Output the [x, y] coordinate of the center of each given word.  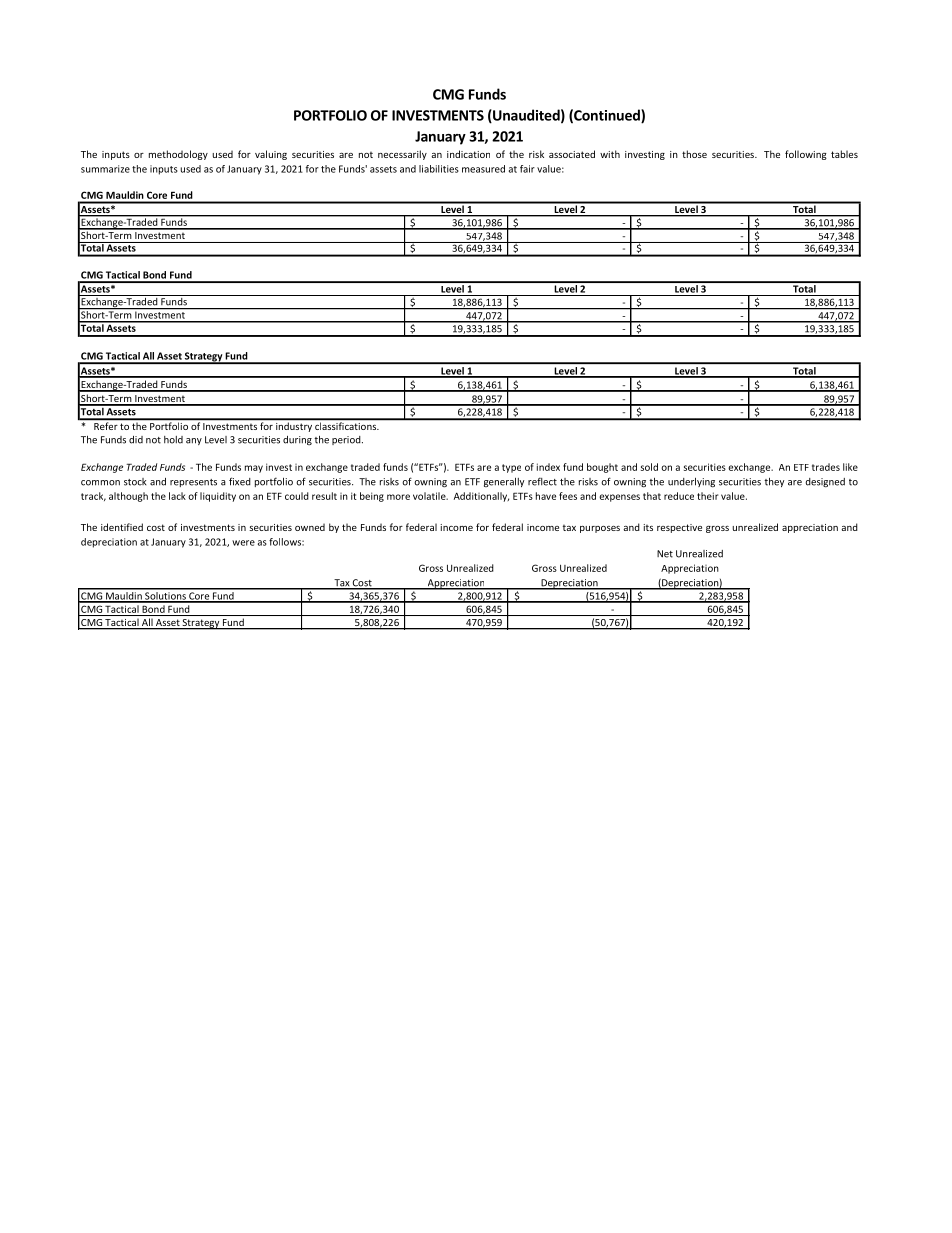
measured [483, 169]
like [850, 467]
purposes [600, 529]
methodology [178, 155]
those [694, 154]
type [511, 468]
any [194, 441]
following [806, 155]
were [243, 543]
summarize [105, 169]
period [347, 440]
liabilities [439, 169]
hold [173, 440]
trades [826, 467]
